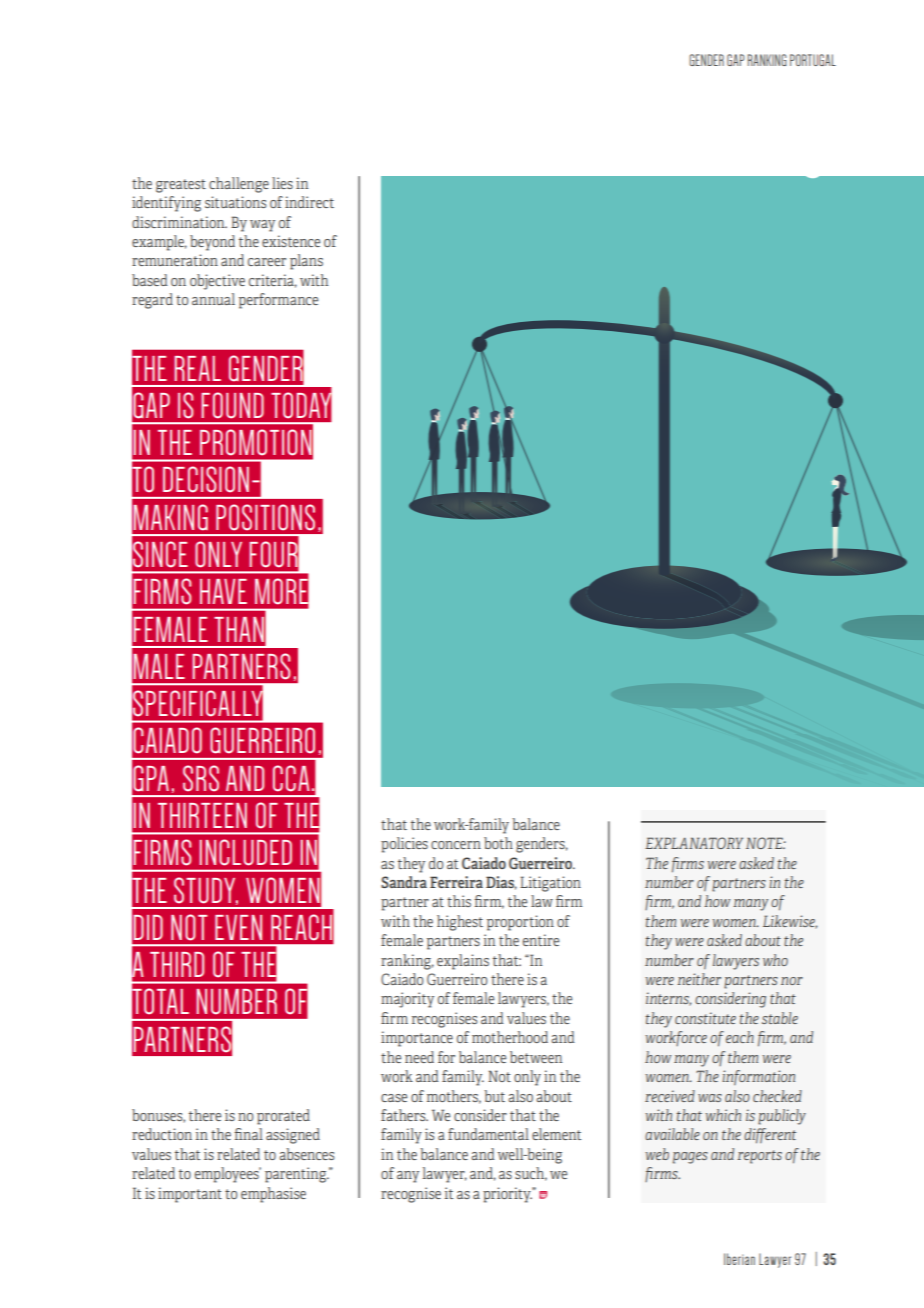 The image size is (924, 1308). I want to click on performance, so click(278, 301).
